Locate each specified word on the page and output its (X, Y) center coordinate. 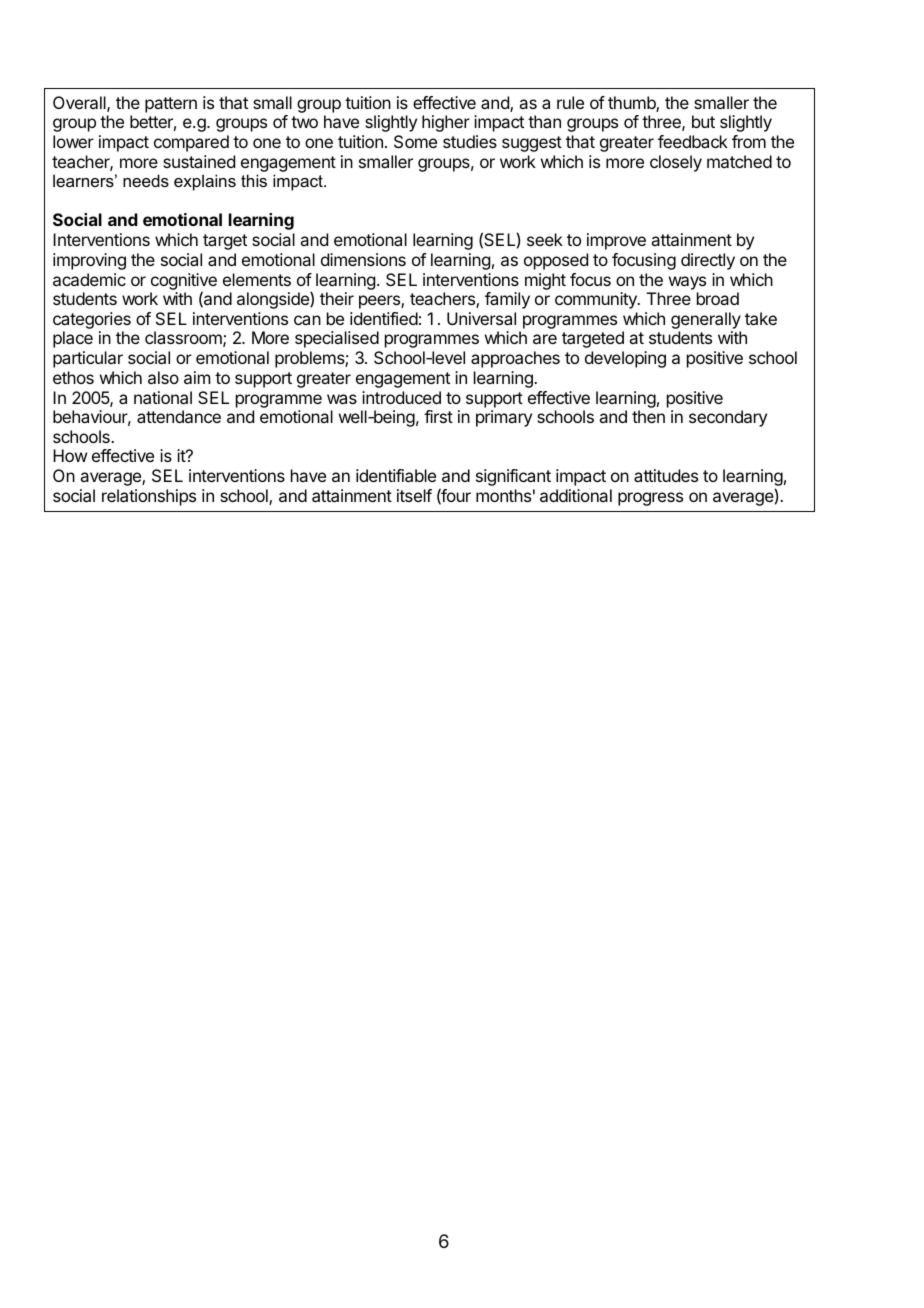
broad (718, 298)
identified (384, 318)
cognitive (184, 282)
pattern (171, 105)
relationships (149, 497)
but (703, 121)
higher (446, 123)
